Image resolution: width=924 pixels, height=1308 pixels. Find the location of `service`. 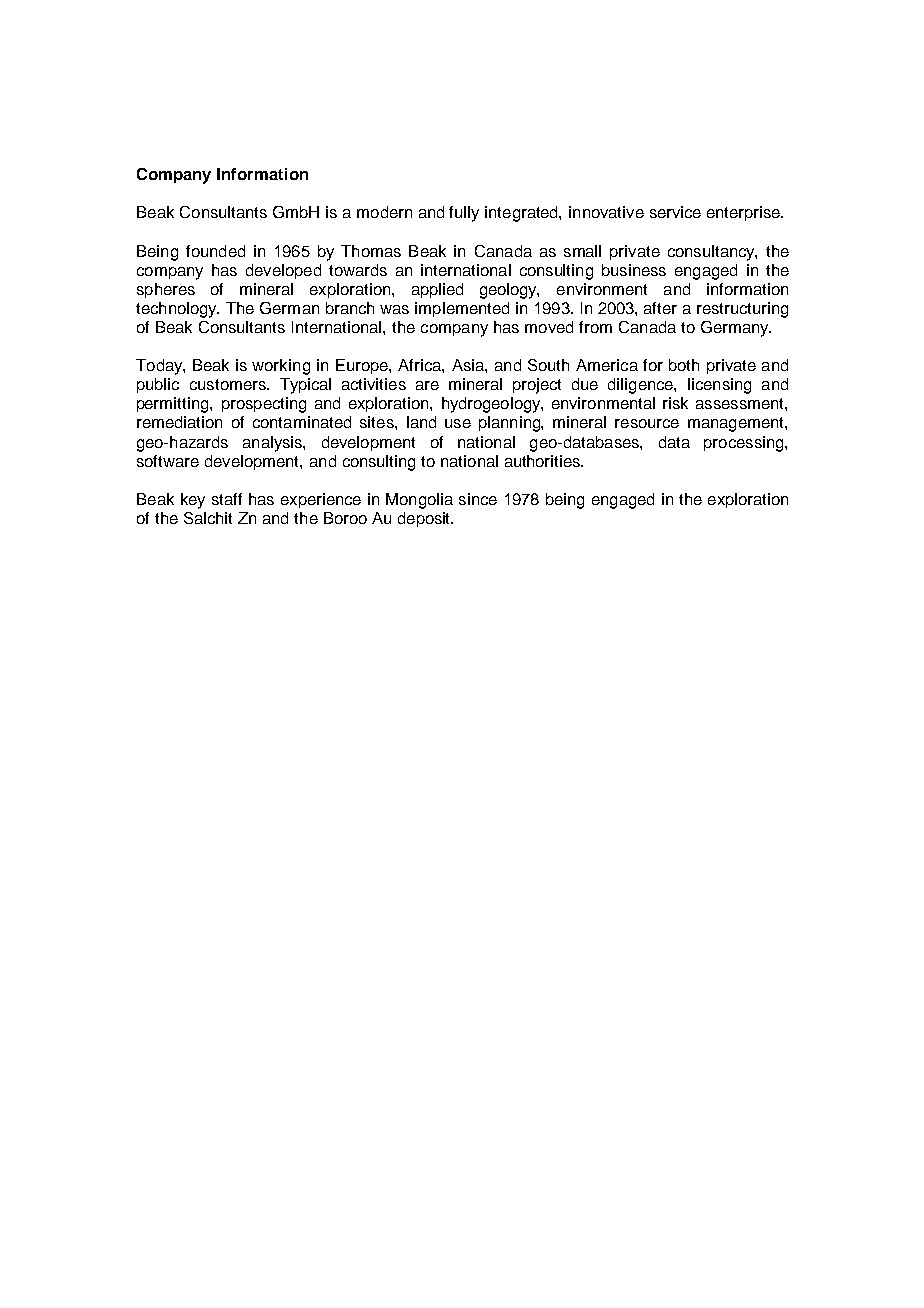

service is located at coordinates (675, 212).
